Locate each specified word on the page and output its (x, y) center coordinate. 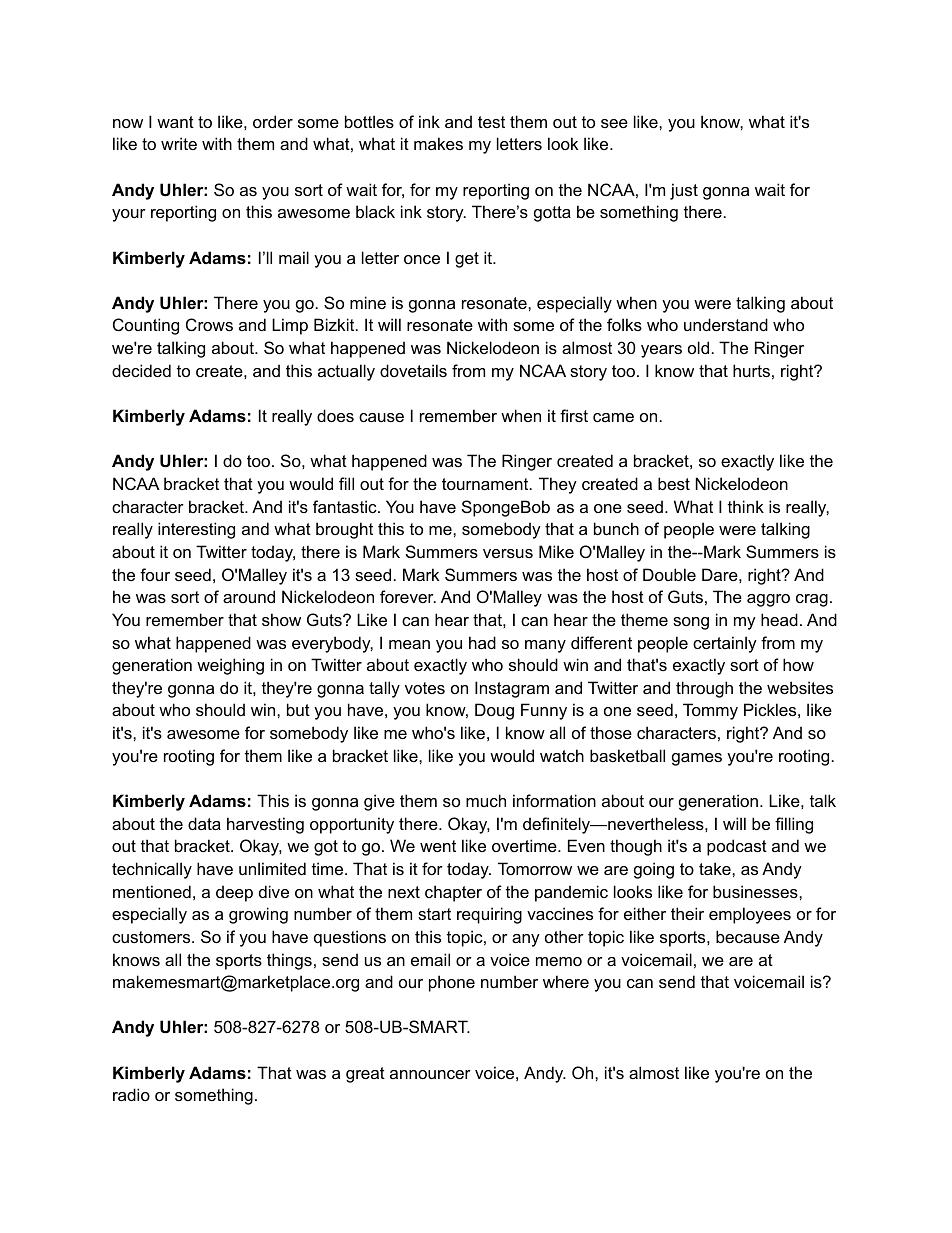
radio (131, 1094)
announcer (430, 1074)
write (179, 143)
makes (438, 143)
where (566, 981)
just (684, 191)
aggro (768, 600)
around (249, 596)
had (482, 642)
